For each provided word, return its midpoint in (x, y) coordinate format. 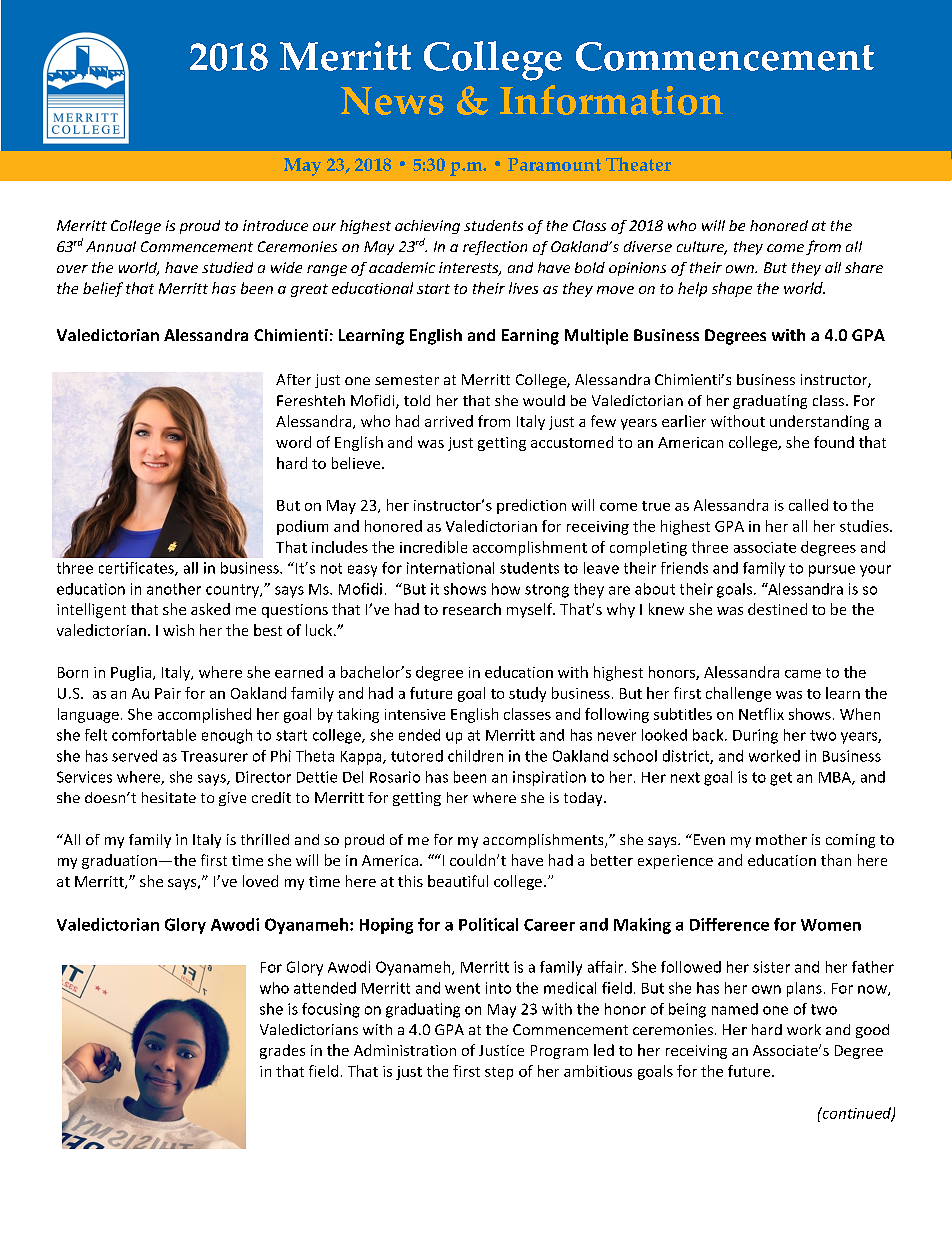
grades (282, 1051)
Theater (638, 164)
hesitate (169, 797)
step (499, 1073)
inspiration (549, 778)
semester (407, 380)
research (472, 609)
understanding (819, 422)
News (392, 101)
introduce (275, 225)
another (174, 589)
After (293, 379)
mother (781, 839)
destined (777, 609)
